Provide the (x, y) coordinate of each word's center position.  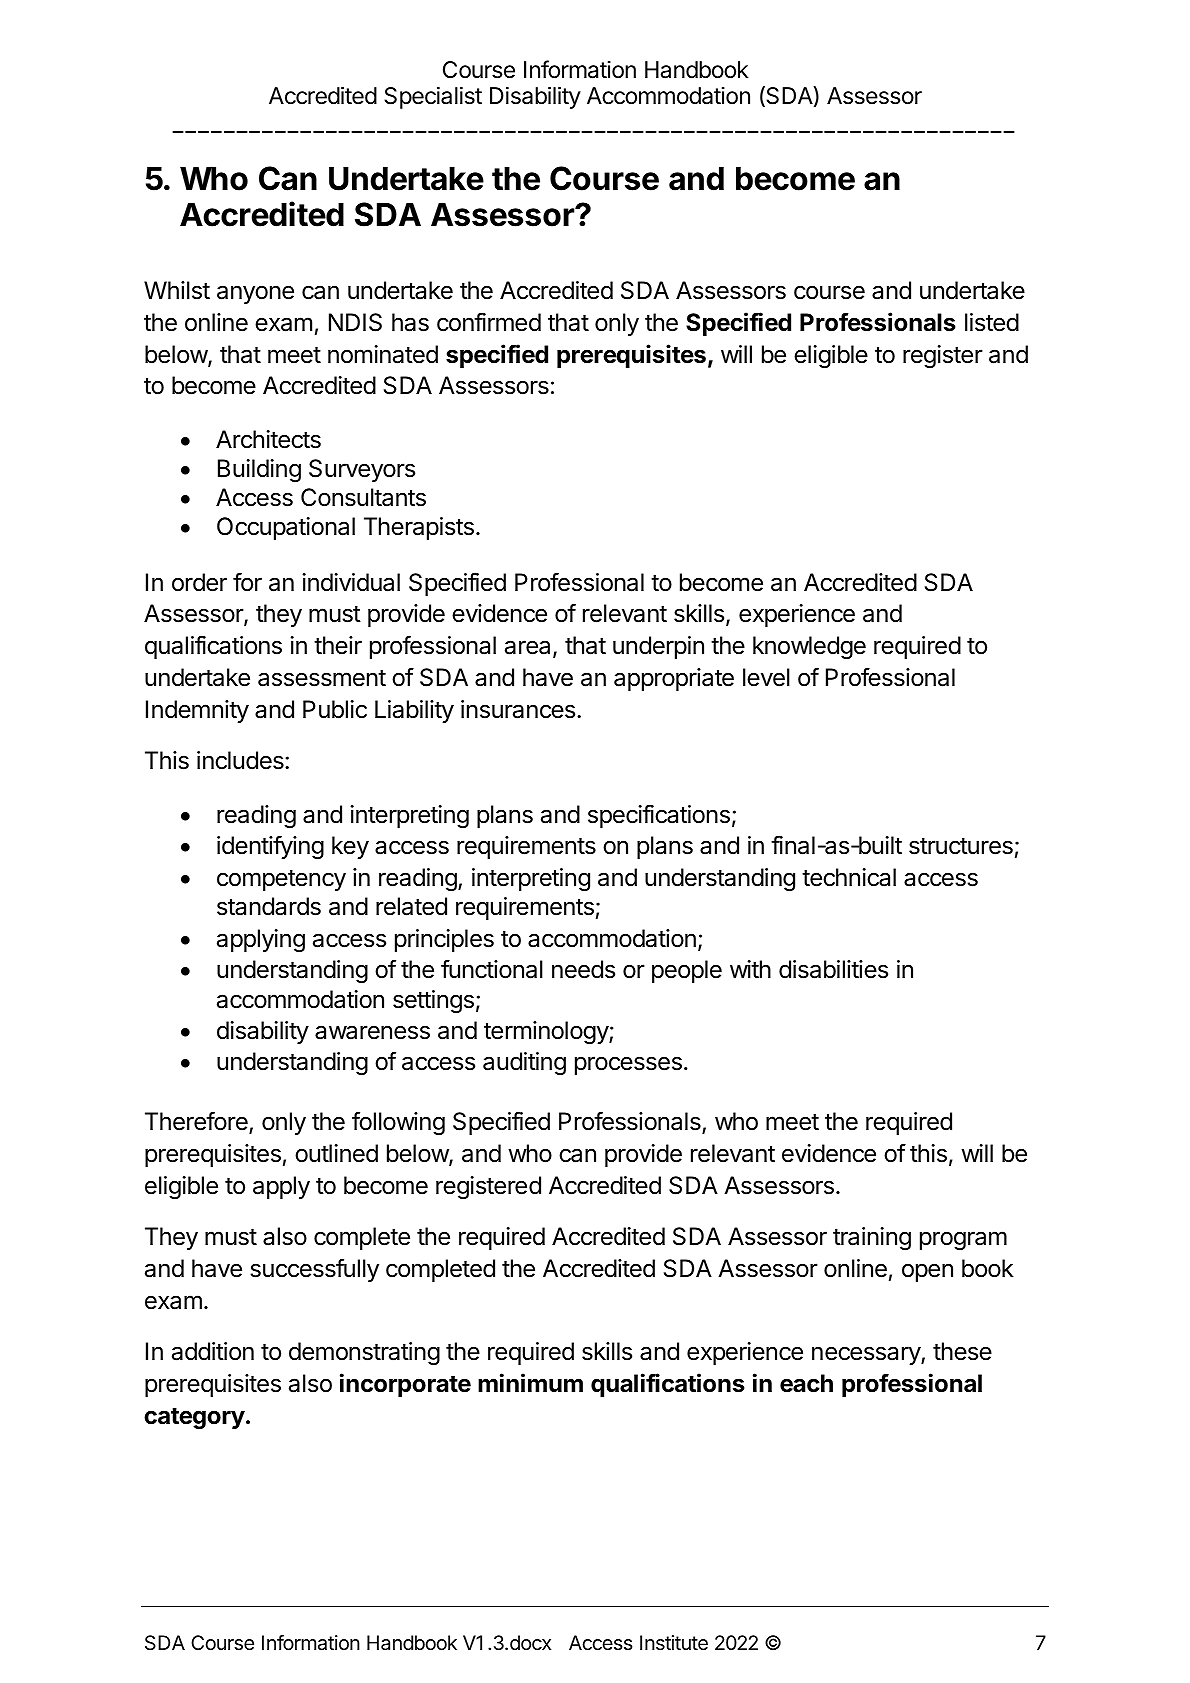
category (194, 1418)
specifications (659, 816)
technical (849, 877)
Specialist (433, 98)
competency (281, 880)
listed (992, 322)
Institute (674, 1643)
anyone (255, 294)
